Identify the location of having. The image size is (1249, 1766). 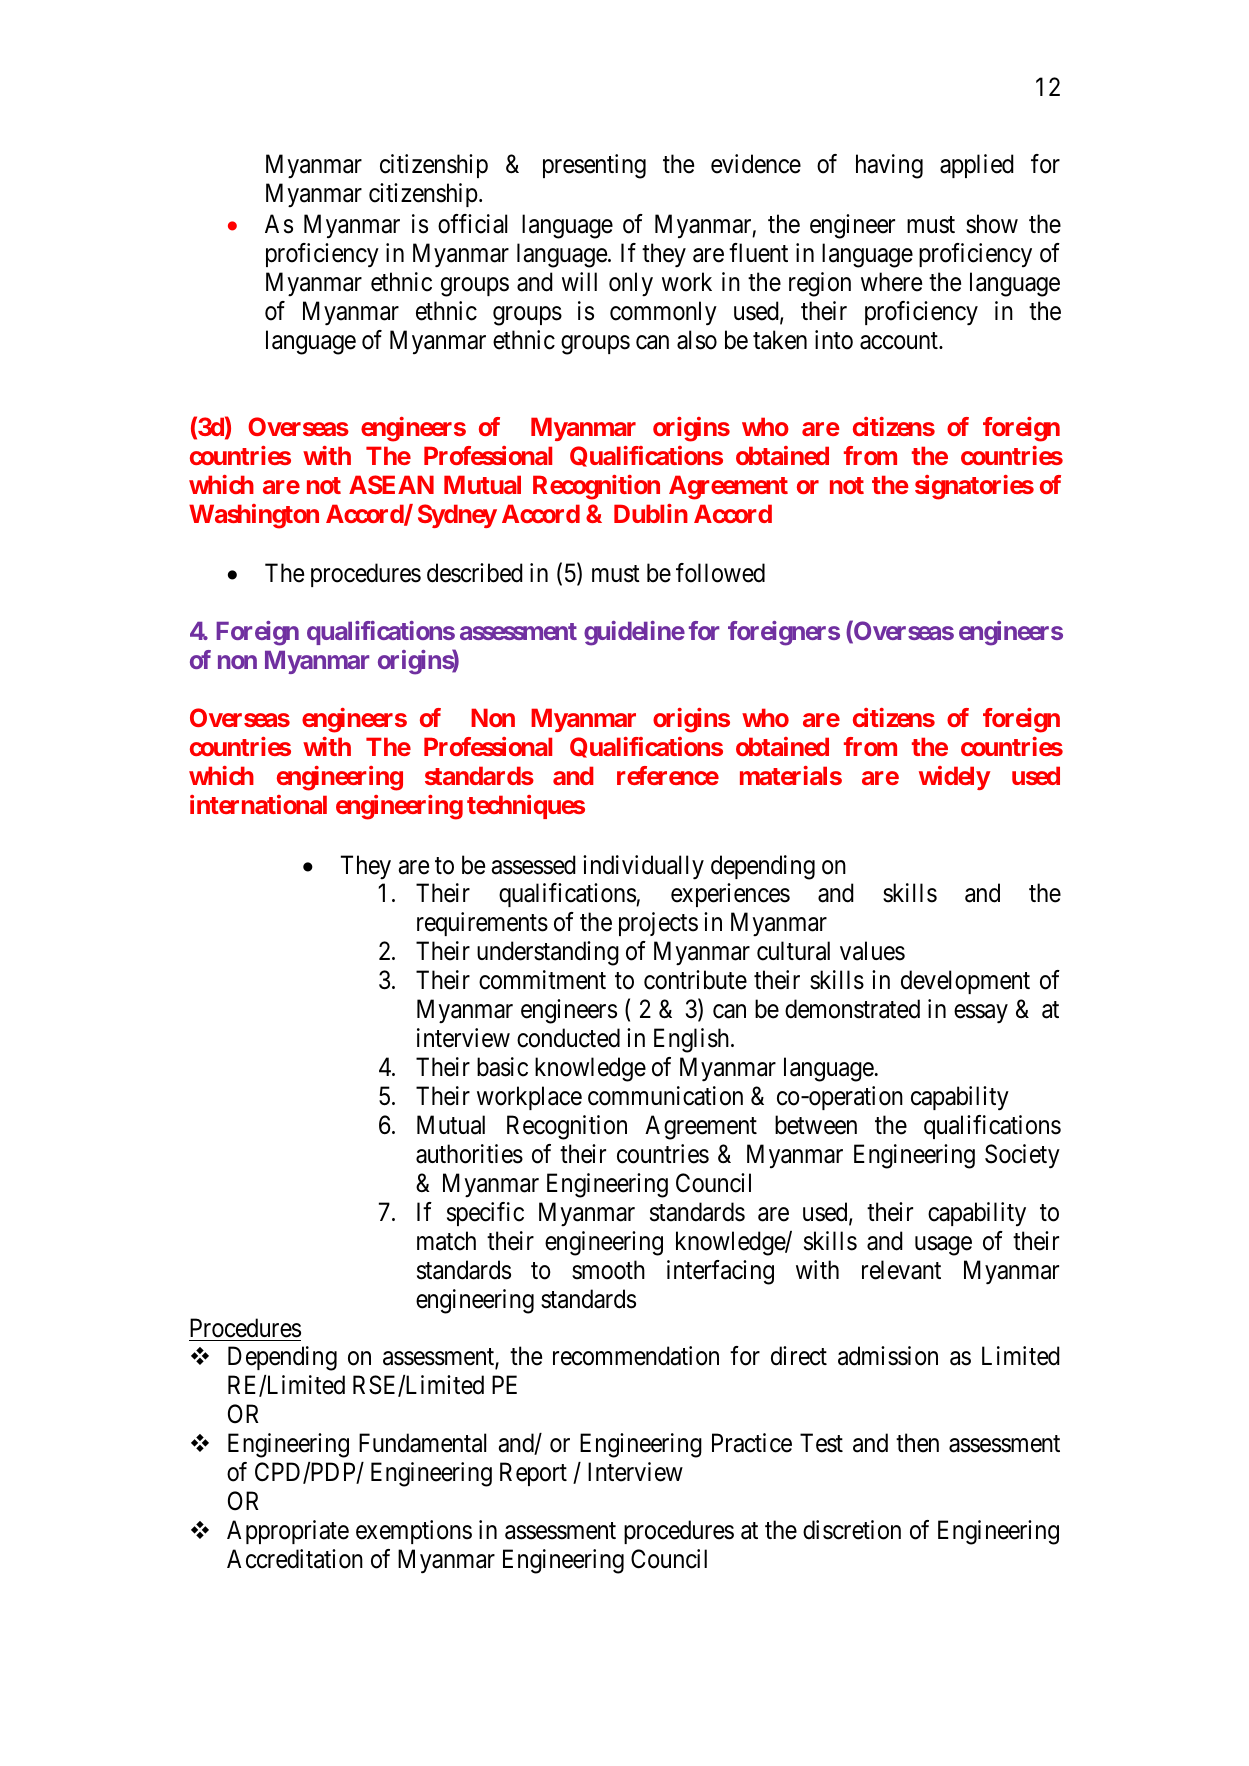
(889, 166).
